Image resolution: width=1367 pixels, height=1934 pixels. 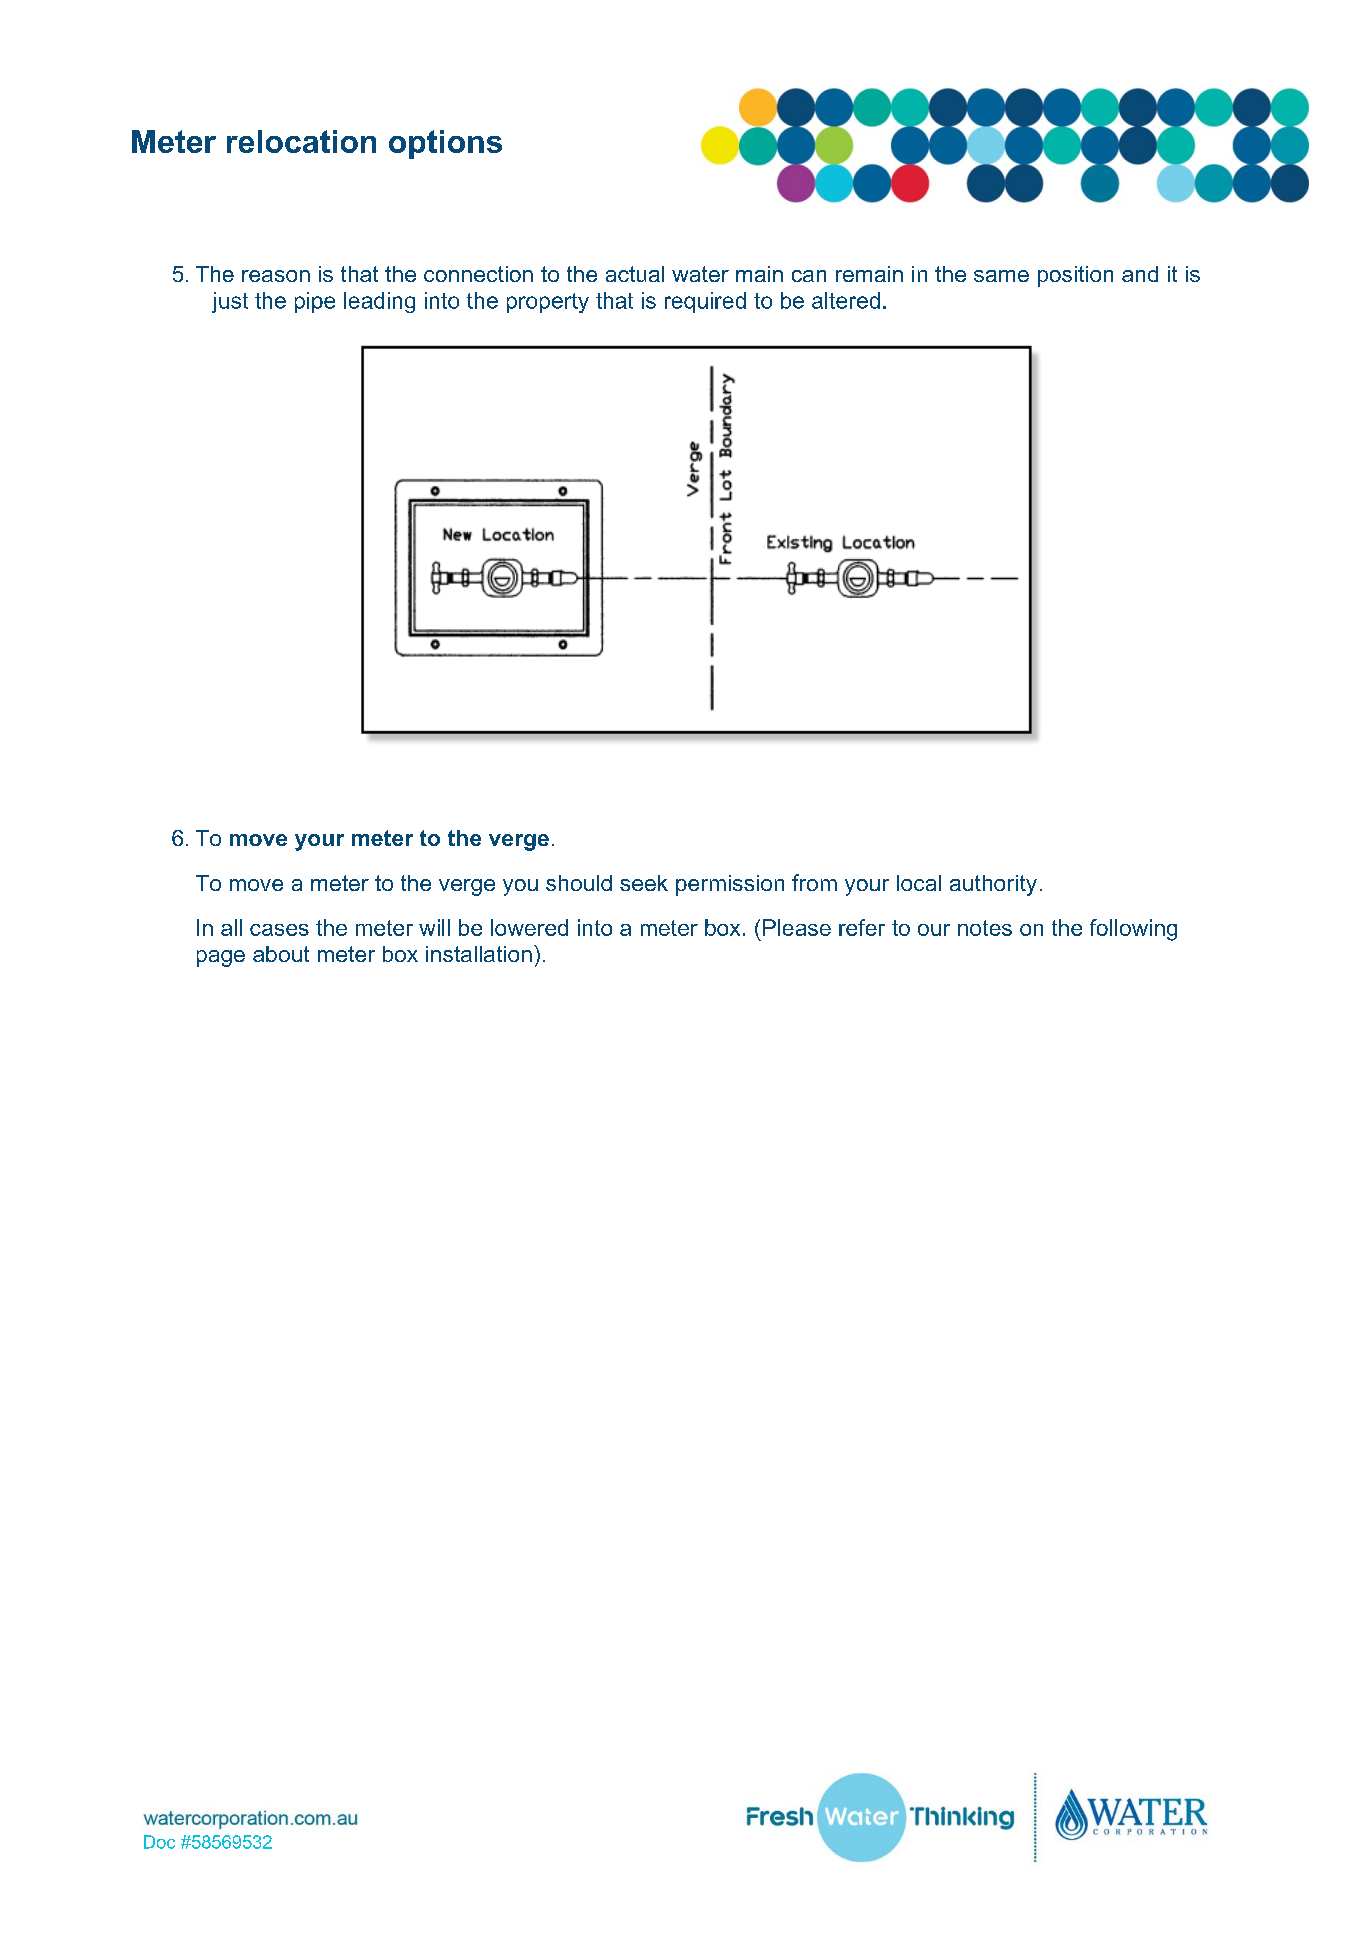 What do you see at coordinates (159, 1842) in the image?
I see `Doc` at bounding box center [159, 1842].
